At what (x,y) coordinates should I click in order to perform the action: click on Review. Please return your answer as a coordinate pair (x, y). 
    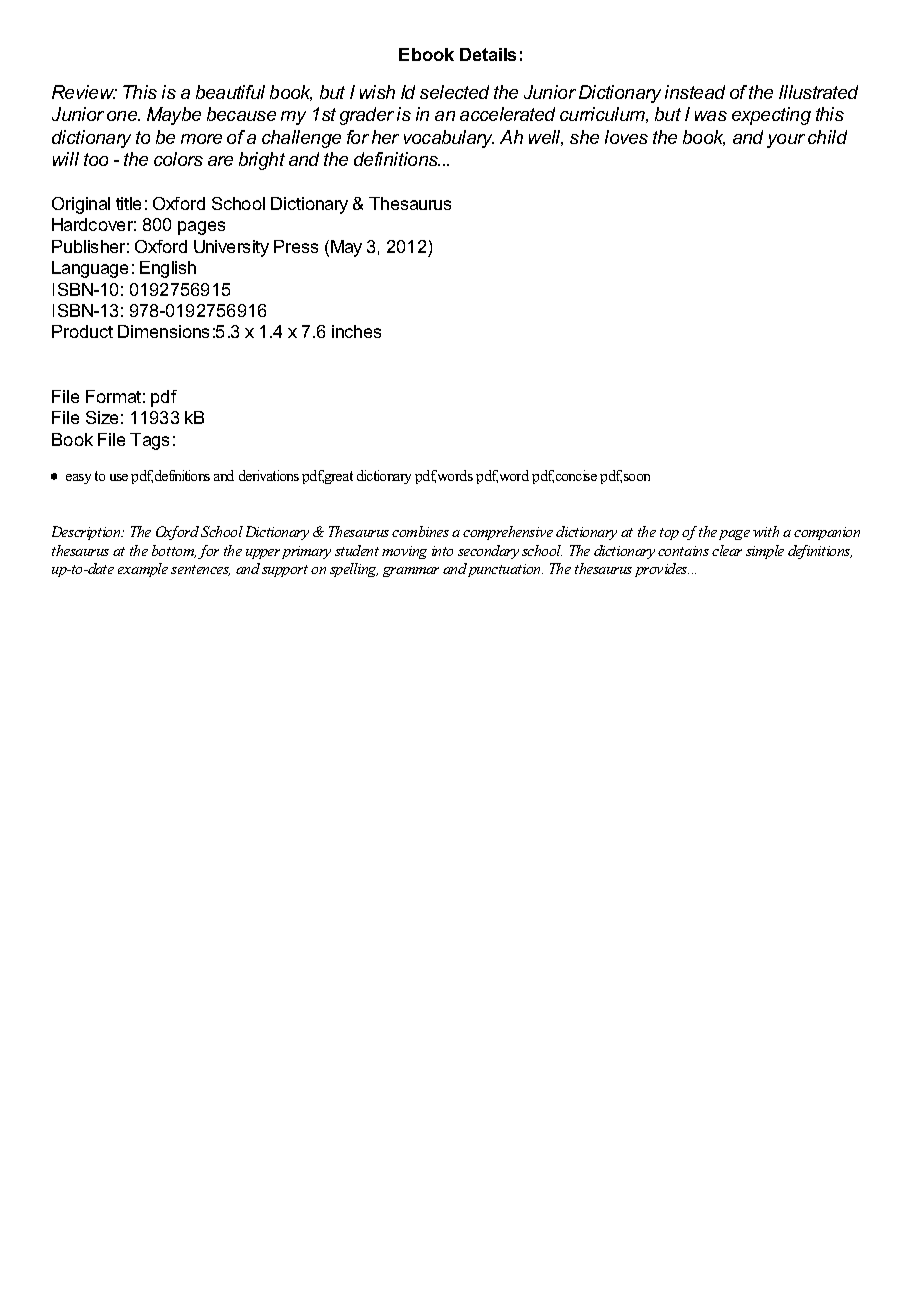
    Looking at the image, I should click on (84, 92).
